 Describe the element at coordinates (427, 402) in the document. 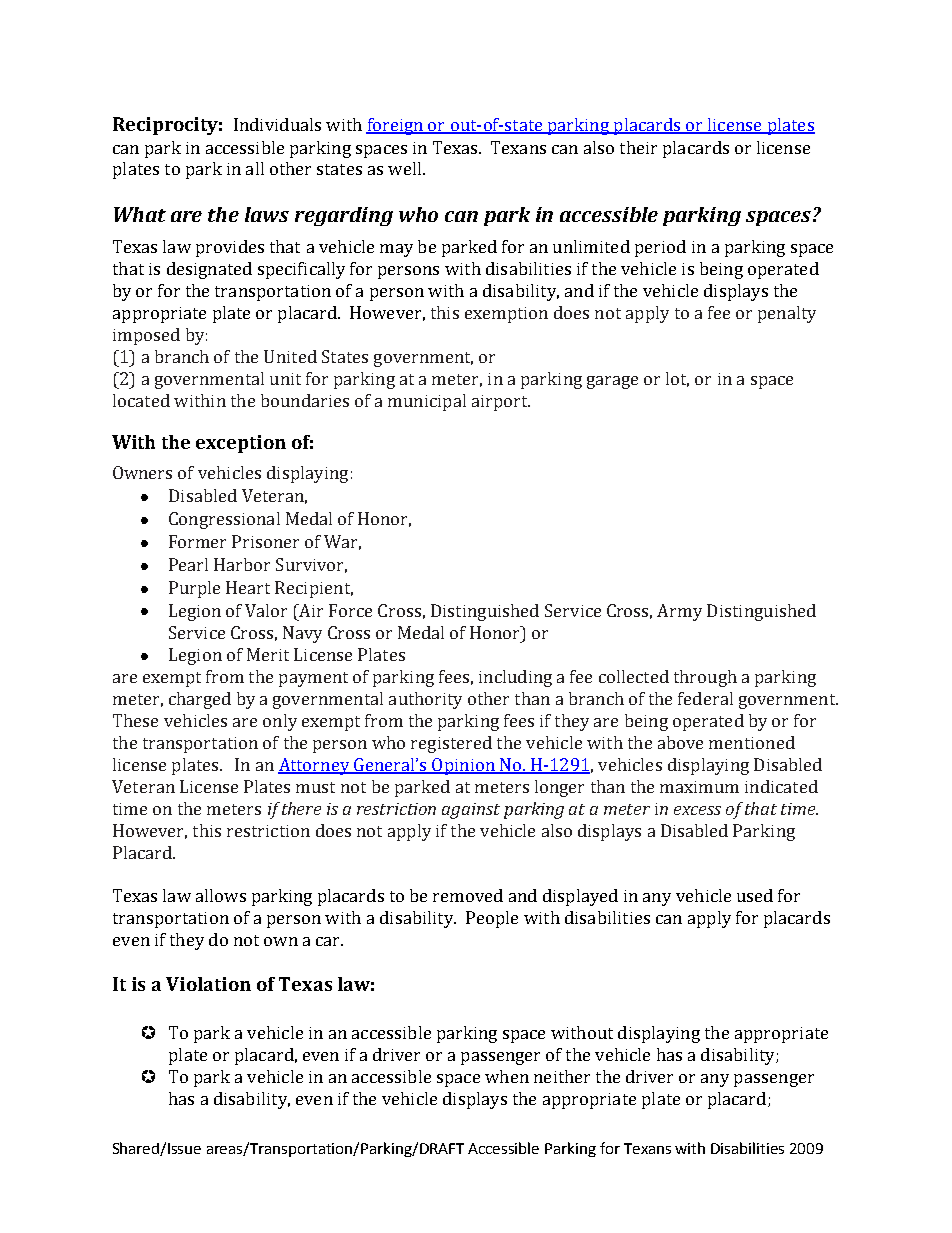

I see `municipal` at that location.
